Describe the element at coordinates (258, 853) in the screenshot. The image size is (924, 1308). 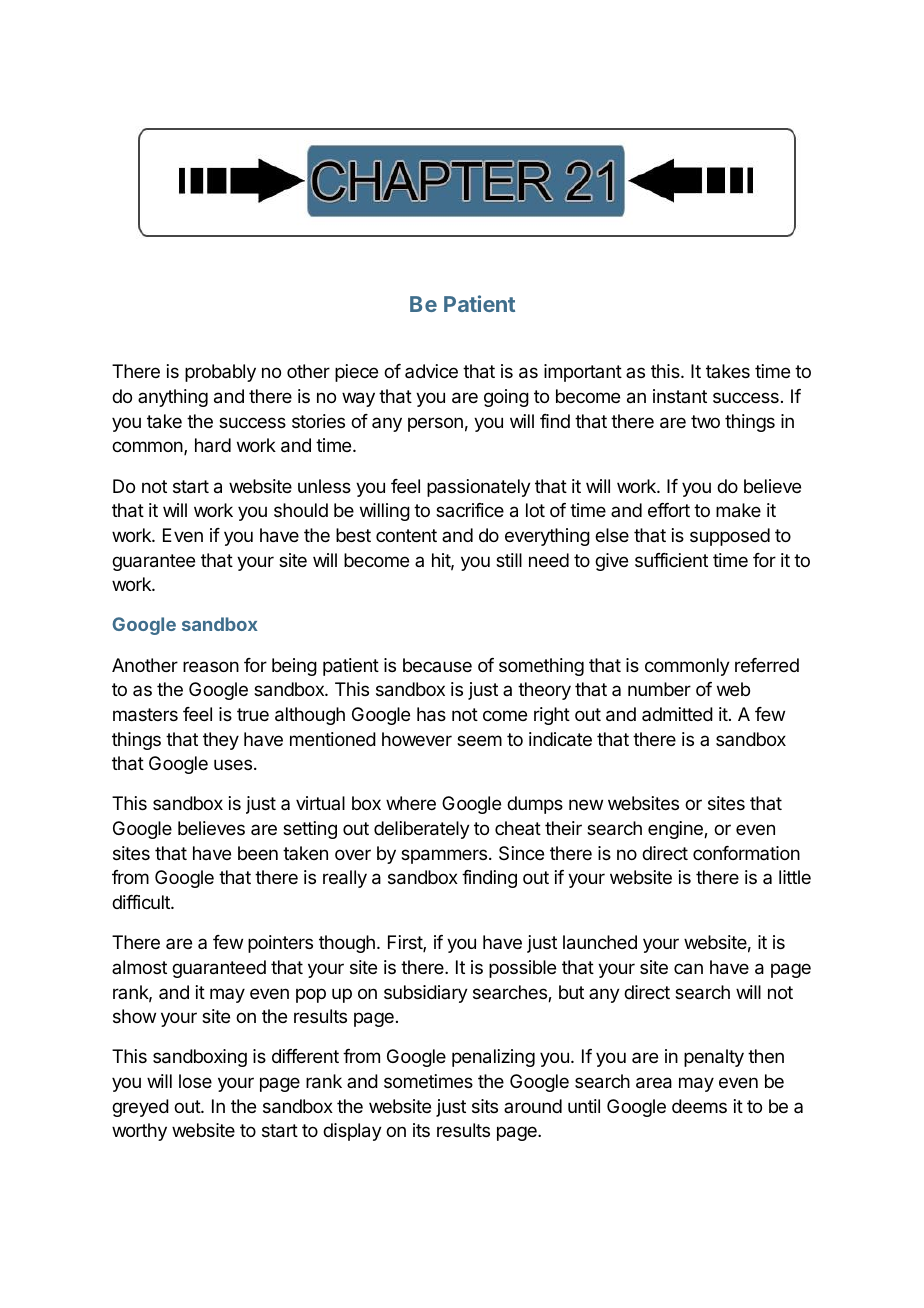
I see `been` at that location.
